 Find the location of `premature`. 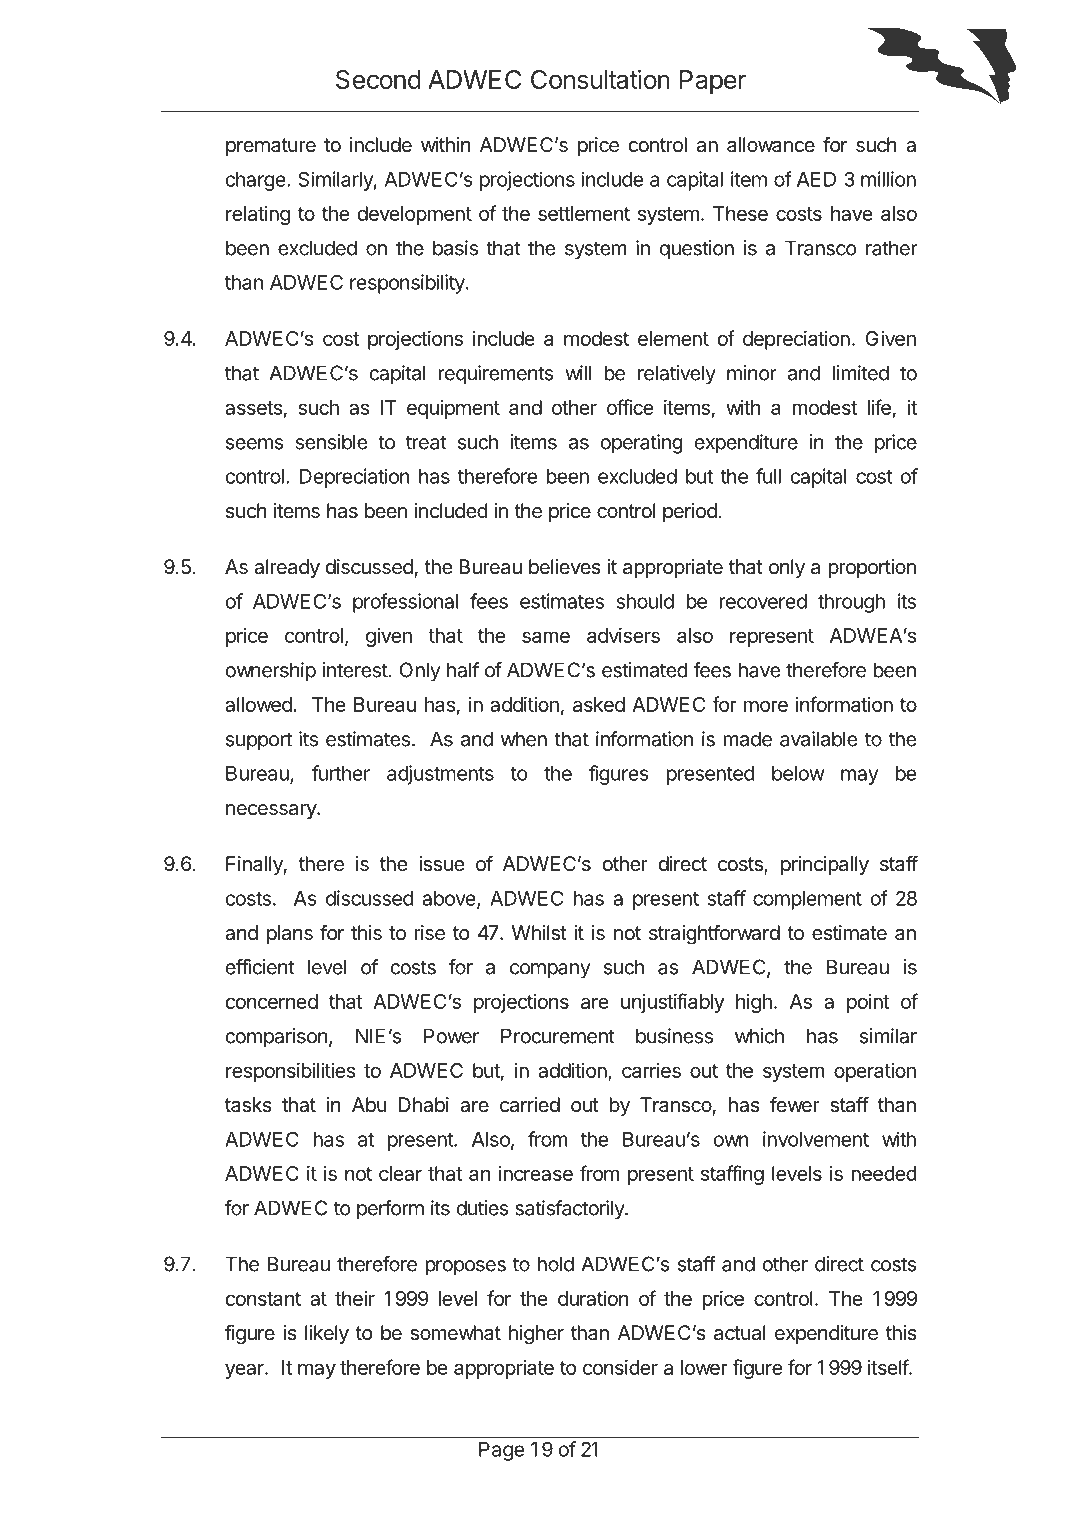

premature is located at coordinates (271, 147).
